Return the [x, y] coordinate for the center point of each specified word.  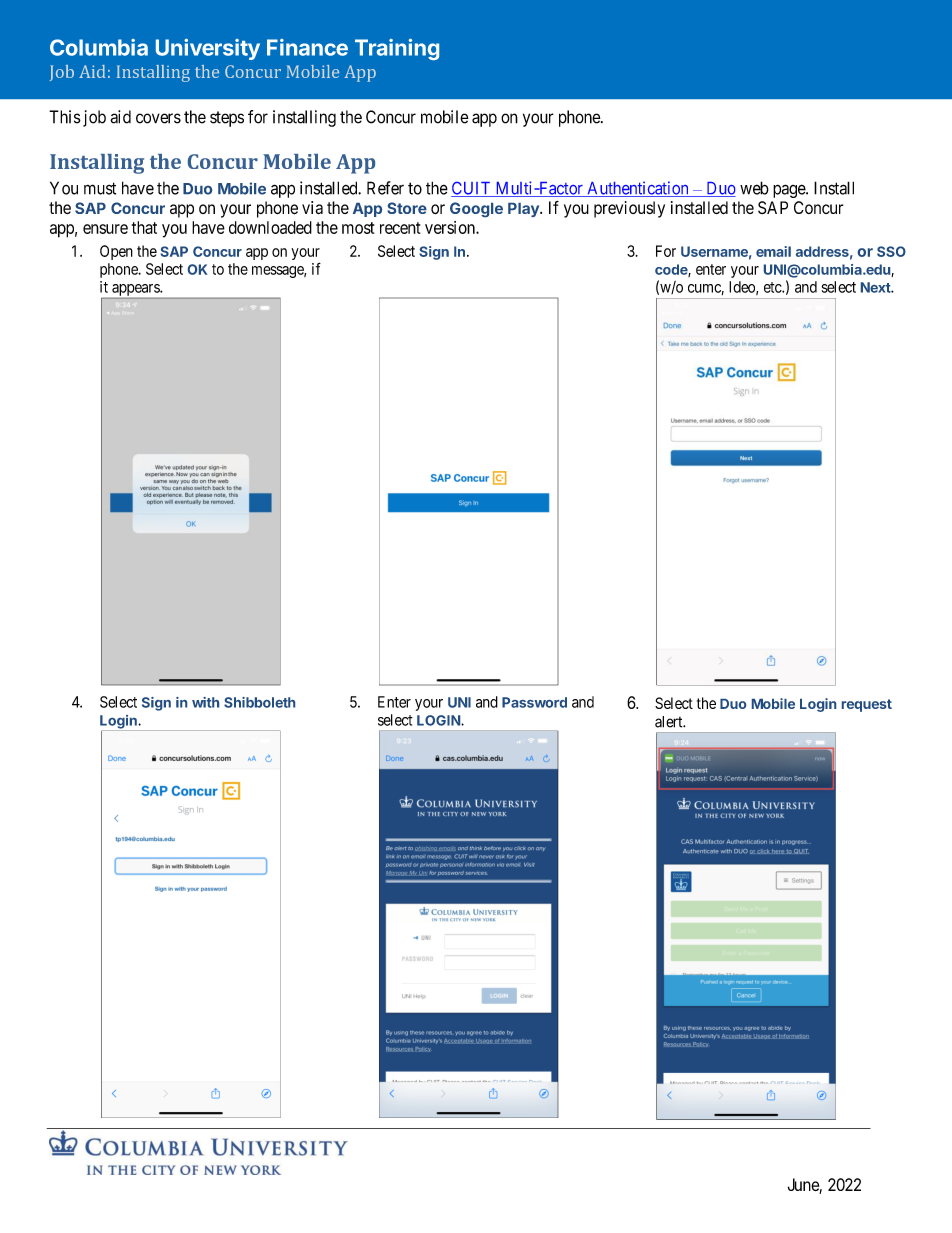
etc [773, 287]
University [208, 49]
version [451, 227]
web [754, 188]
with [205, 702]
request [867, 705]
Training [397, 49]
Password [534, 702]
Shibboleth [259, 702]
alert [670, 722]
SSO [891, 251]
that [144, 227]
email [773, 251]
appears [136, 290]
